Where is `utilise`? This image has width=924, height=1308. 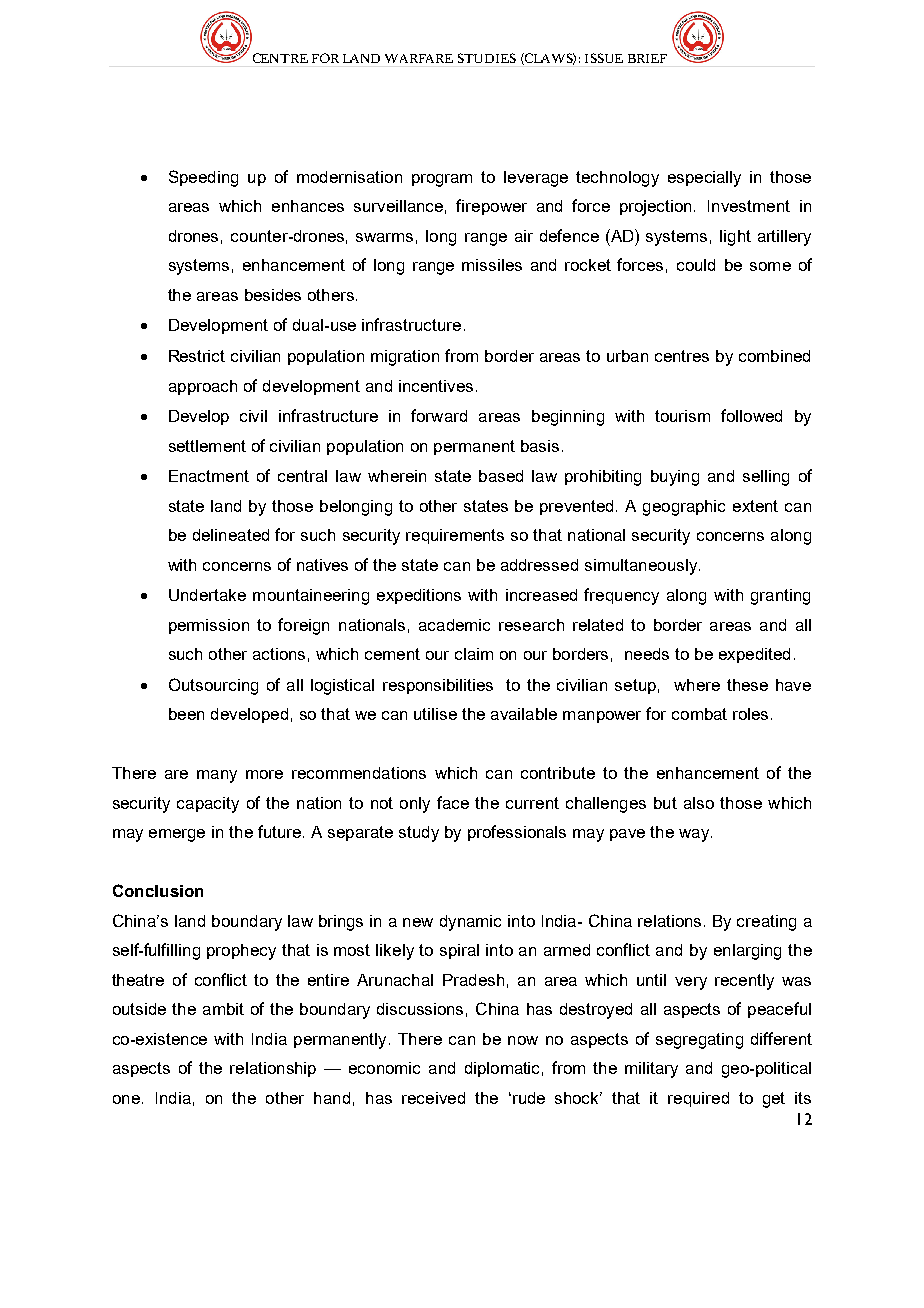 utilise is located at coordinates (435, 714).
